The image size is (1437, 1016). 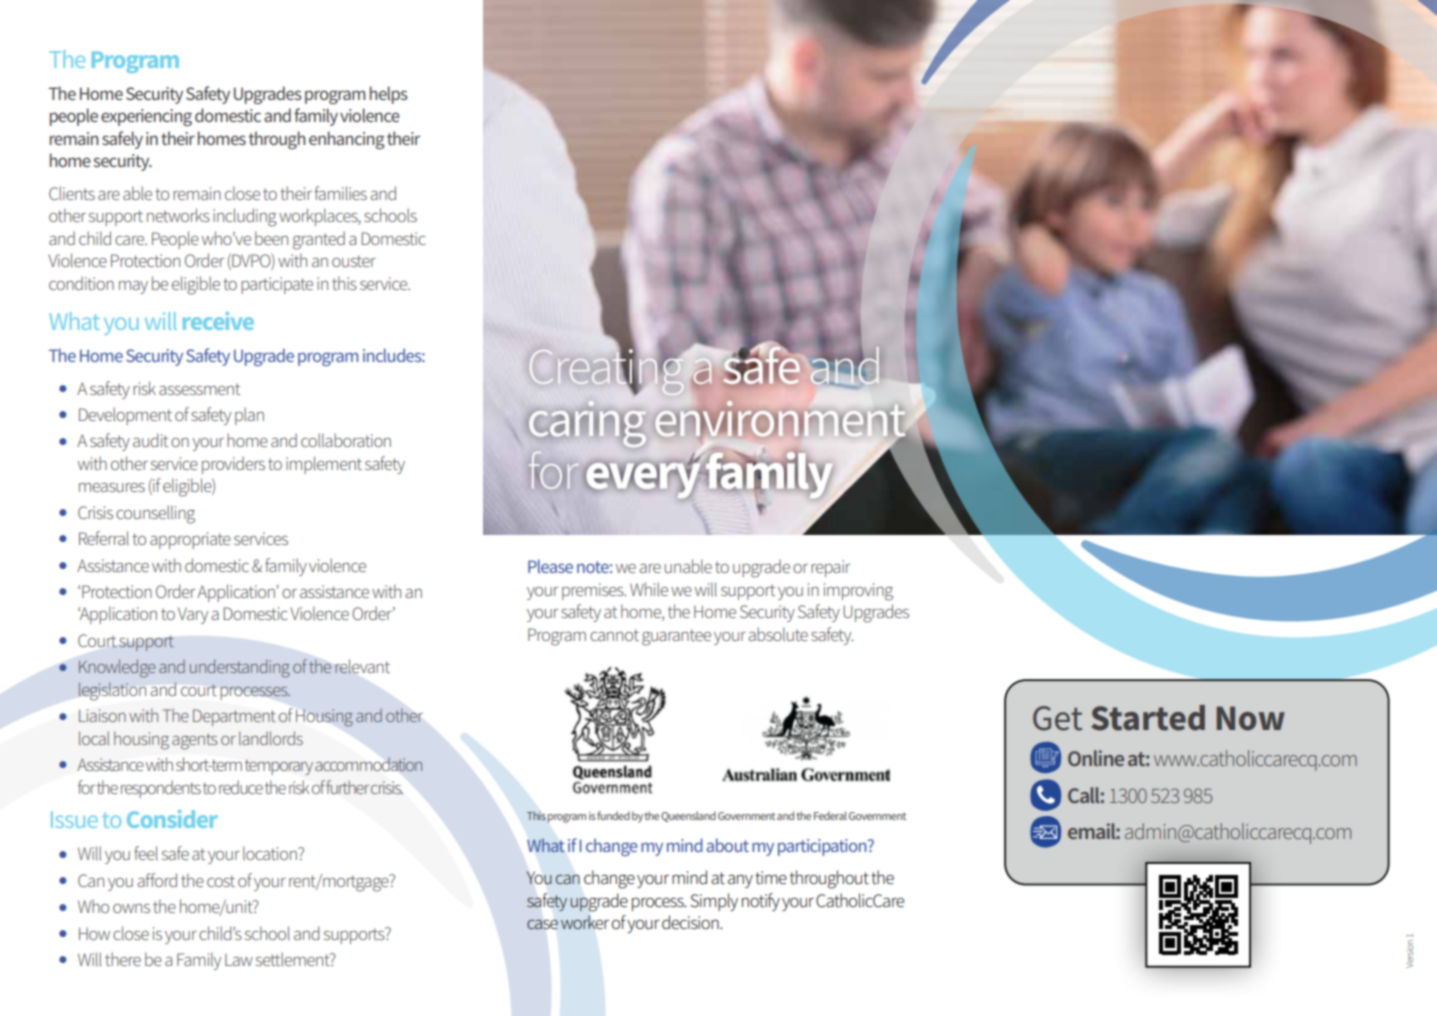 I want to click on worker, so click(x=585, y=922).
